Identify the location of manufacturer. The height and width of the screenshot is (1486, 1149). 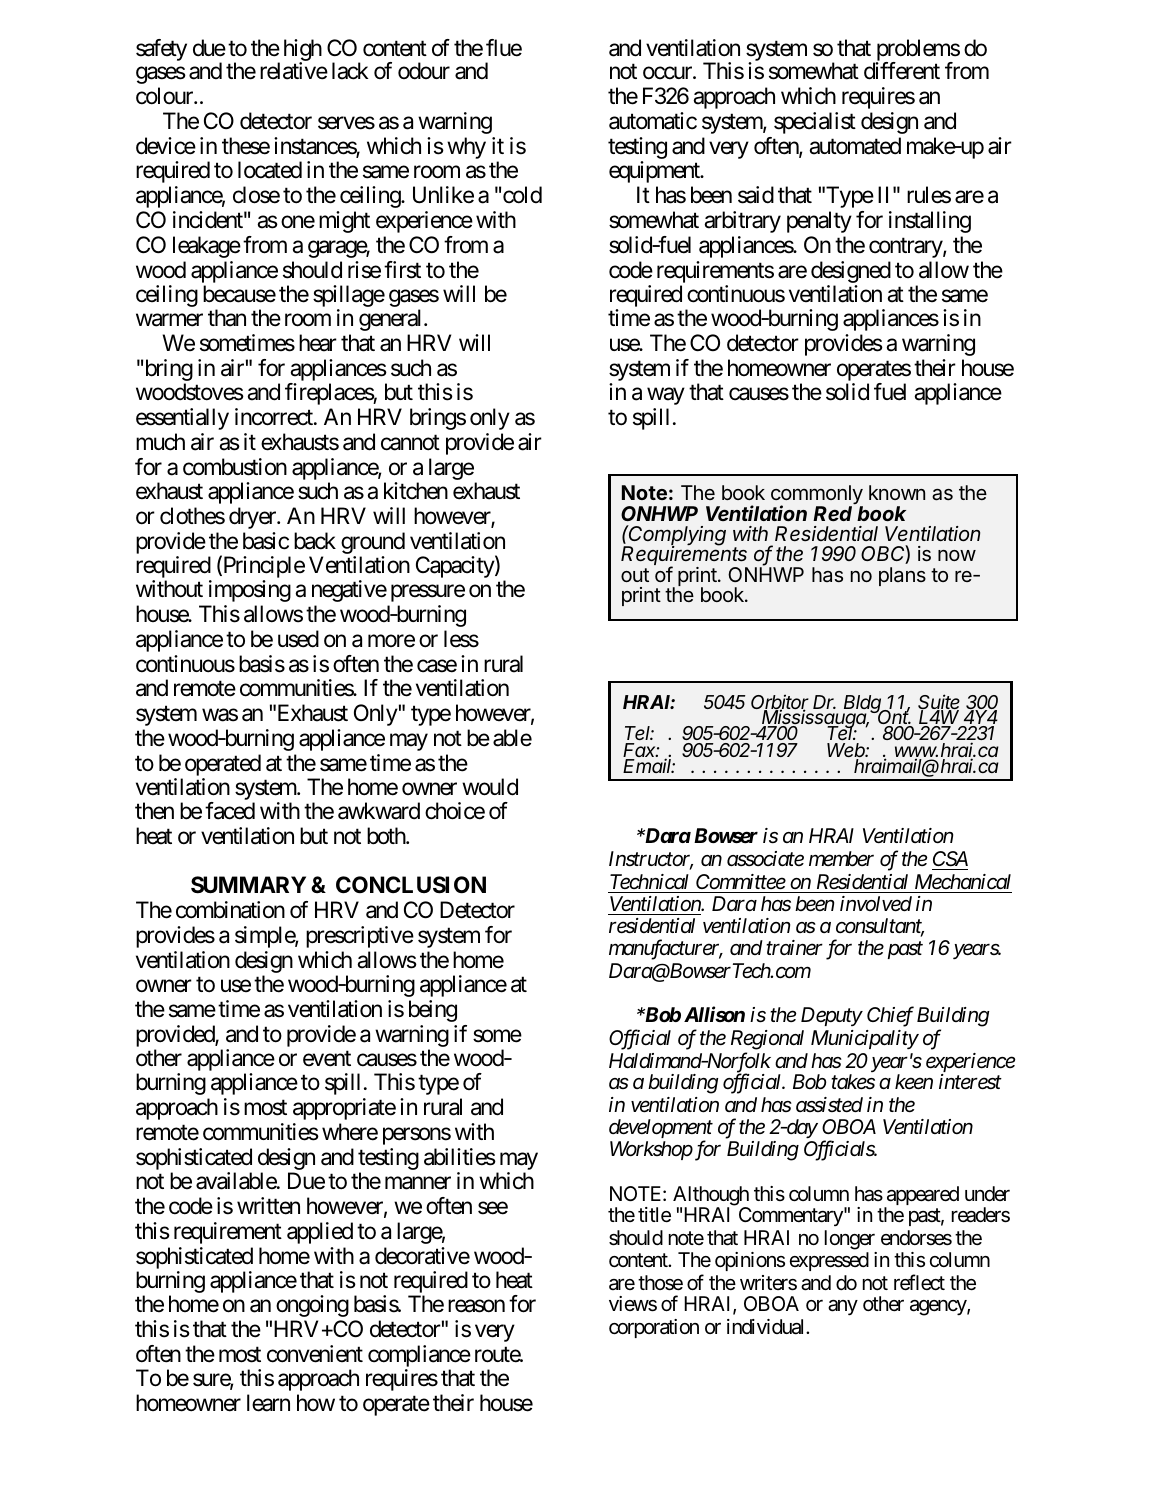
(665, 950).
